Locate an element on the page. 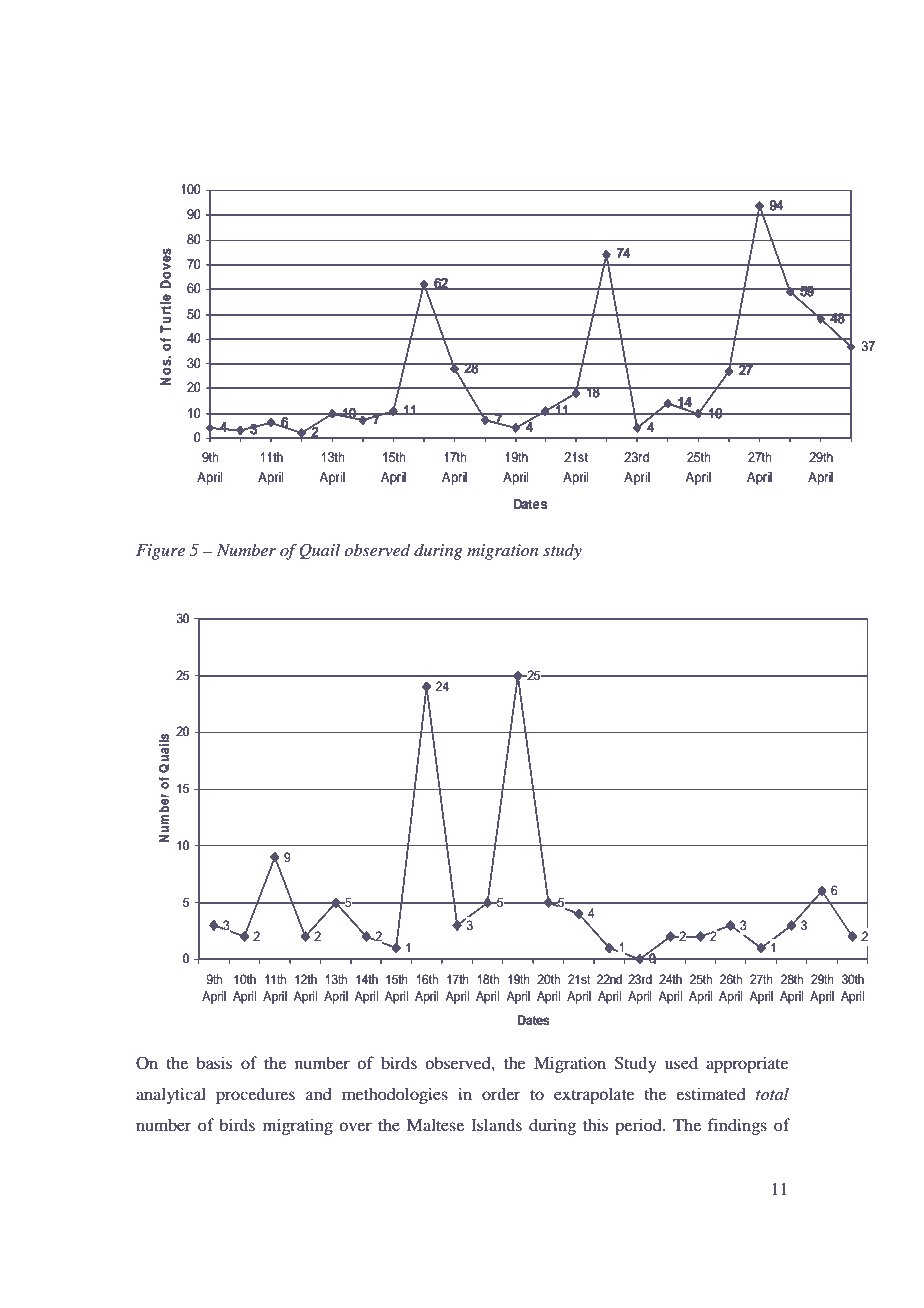  Islands is located at coordinates (496, 1124).
